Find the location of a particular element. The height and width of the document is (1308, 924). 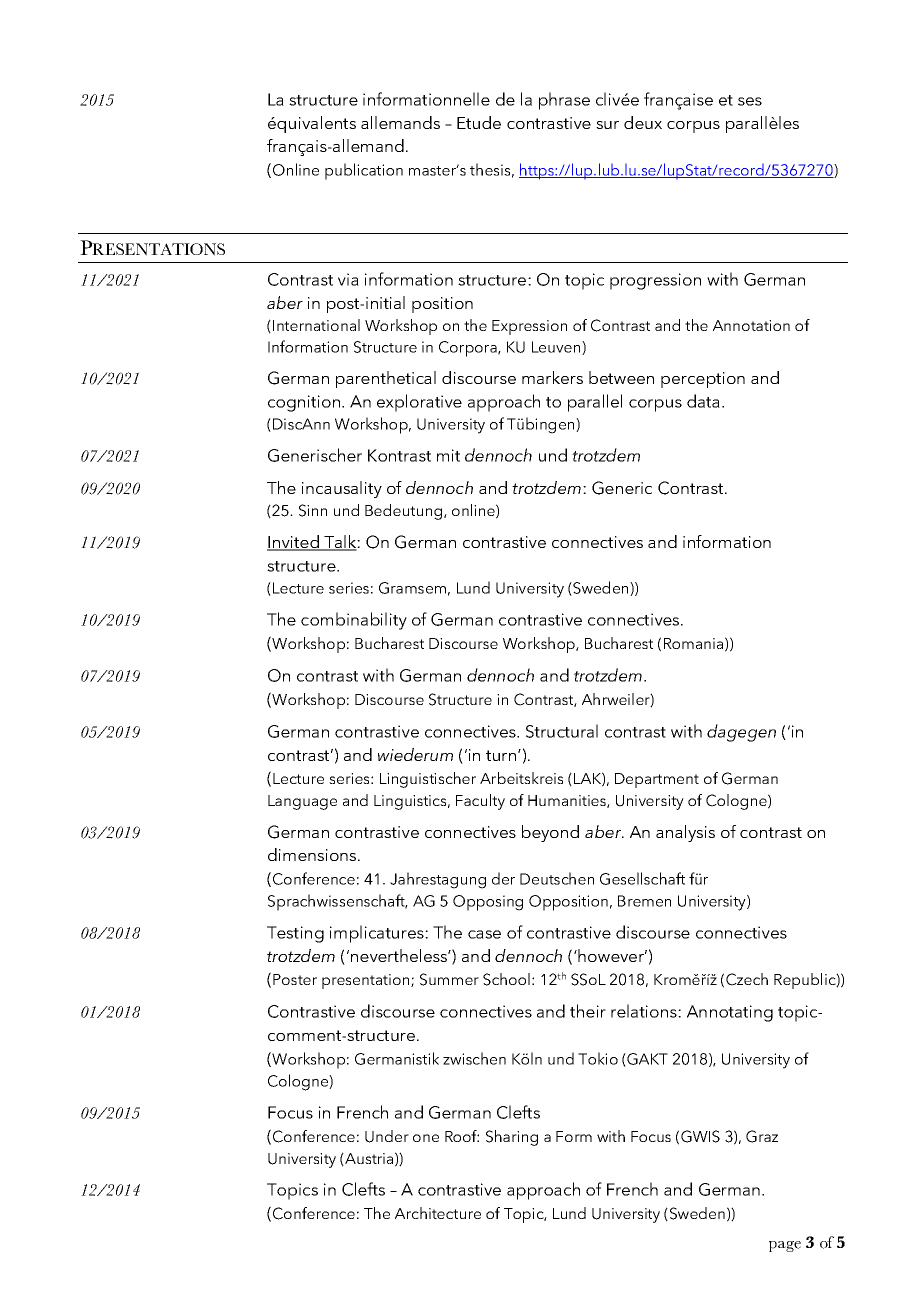

ses is located at coordinates (750, 101).
